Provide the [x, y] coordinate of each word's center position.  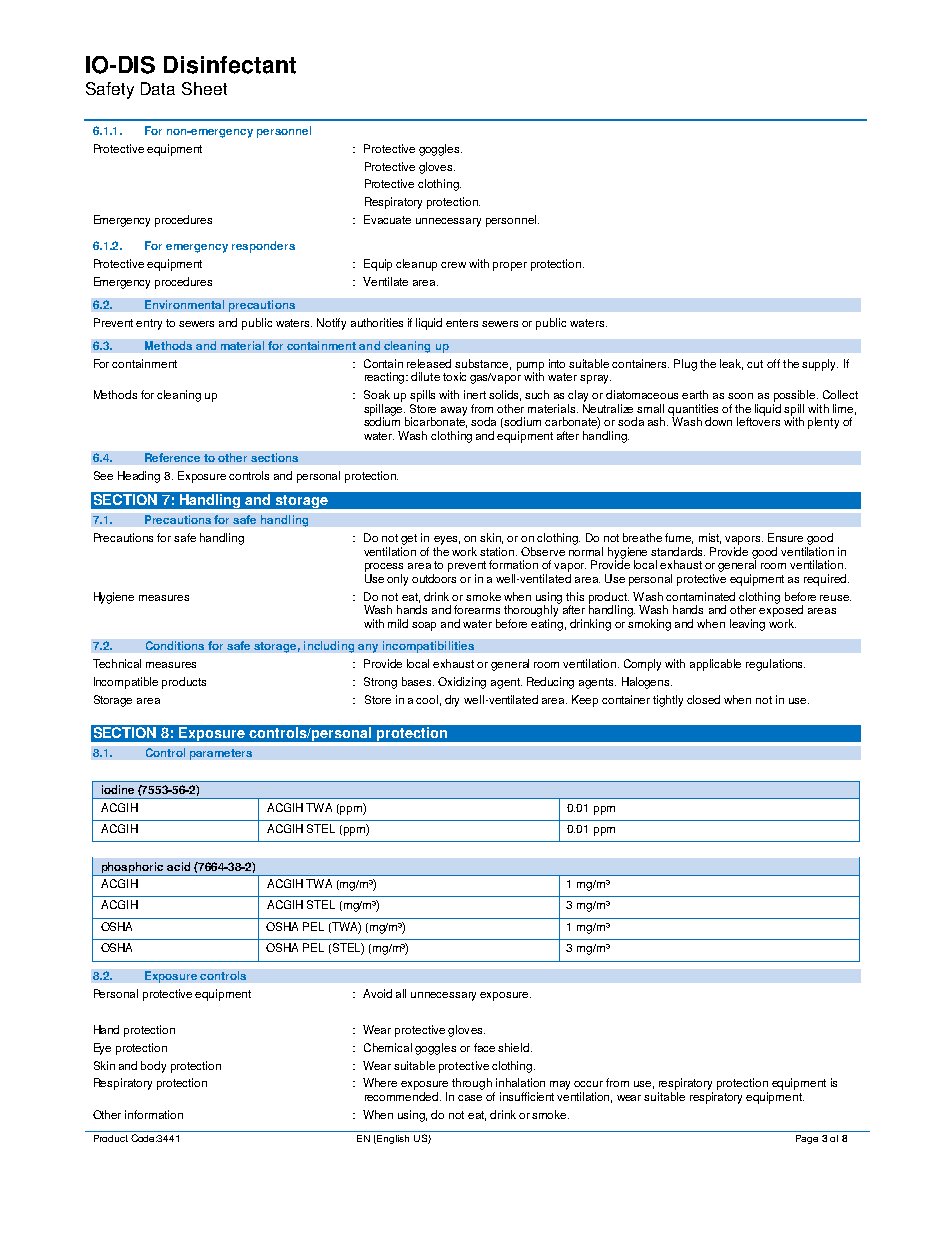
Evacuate [387, 219]
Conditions [175, 645]
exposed [781, 610]
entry [149, 324]
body [153, 1067]
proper [510, 266]
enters [462, 323]
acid [178, 866]
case [470, 1098]
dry [452, 701]
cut [755, 364]
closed [703, 699]
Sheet [204, 88]
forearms [477, 609]
